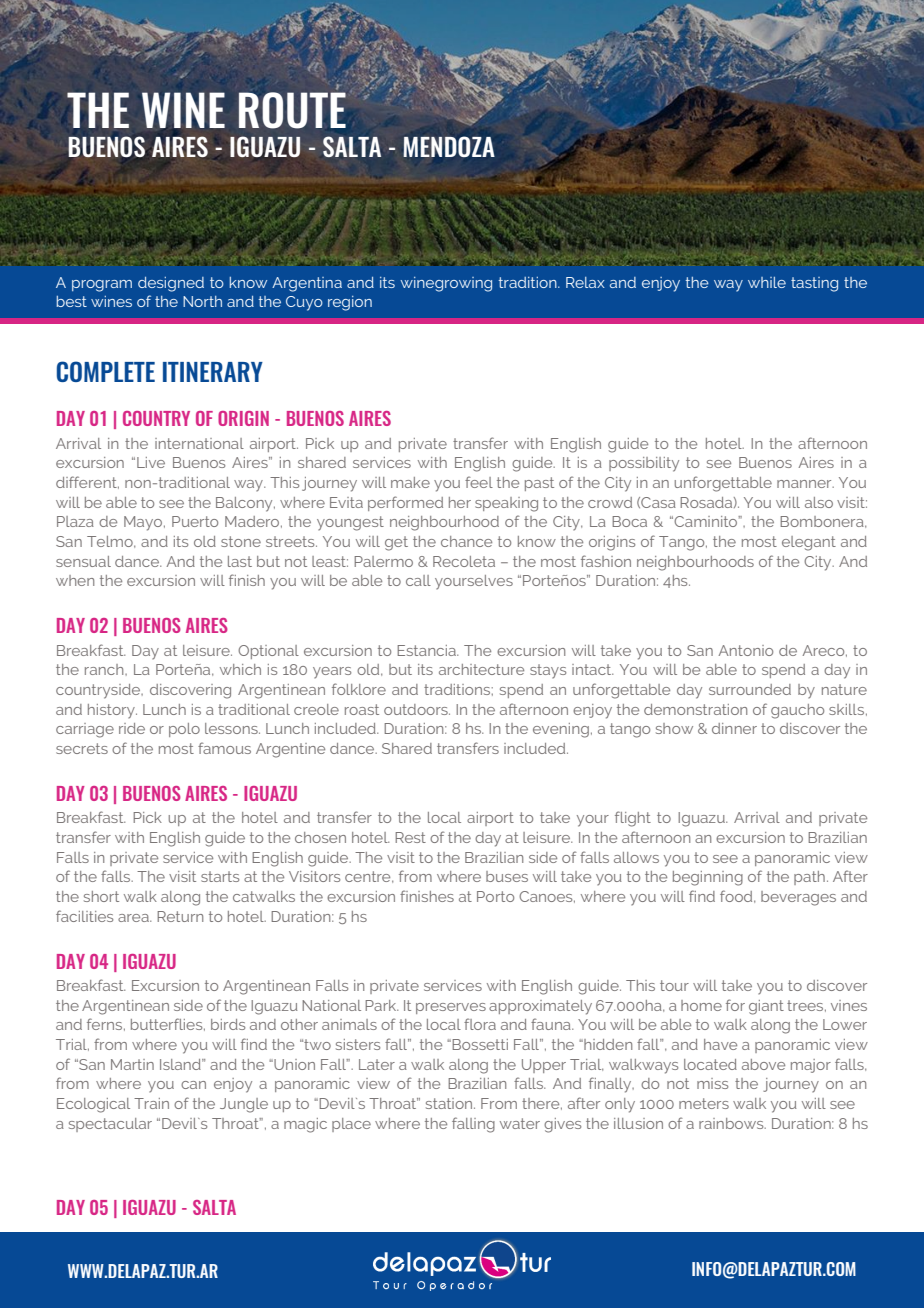 This screenshot has width=924, height=1308. What do you see at coordinates (805, 484) in the screenshot?
I see `manner` at bounding box center [805, 484].
